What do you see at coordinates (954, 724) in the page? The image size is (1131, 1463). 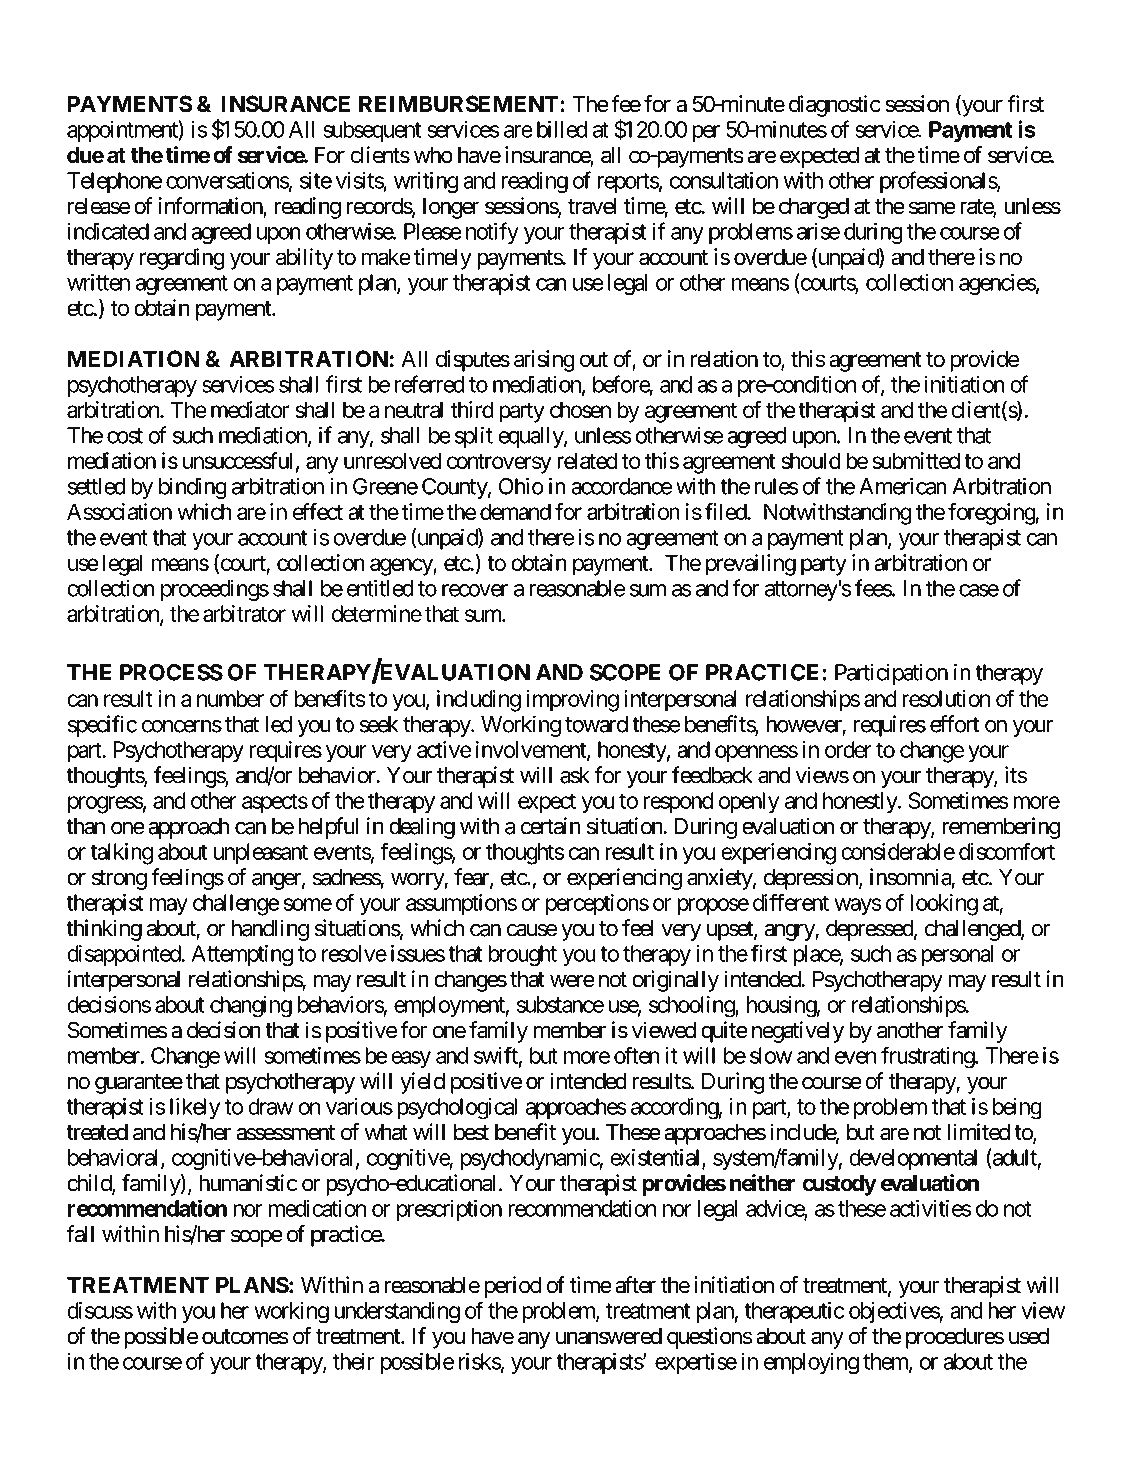 I see `effort` at bounding box center [954, 724].
